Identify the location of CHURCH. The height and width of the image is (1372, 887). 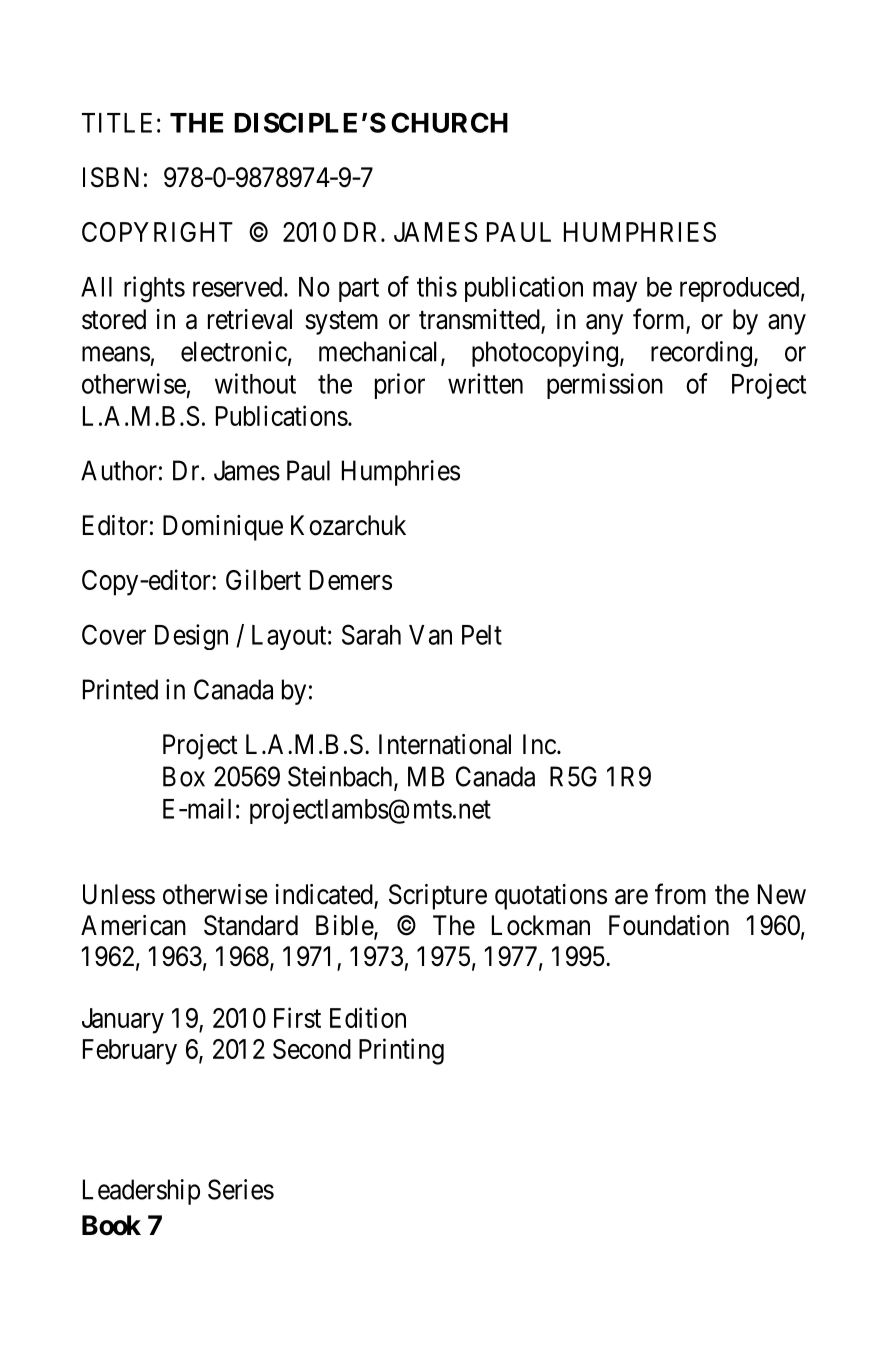
(449, 122).
